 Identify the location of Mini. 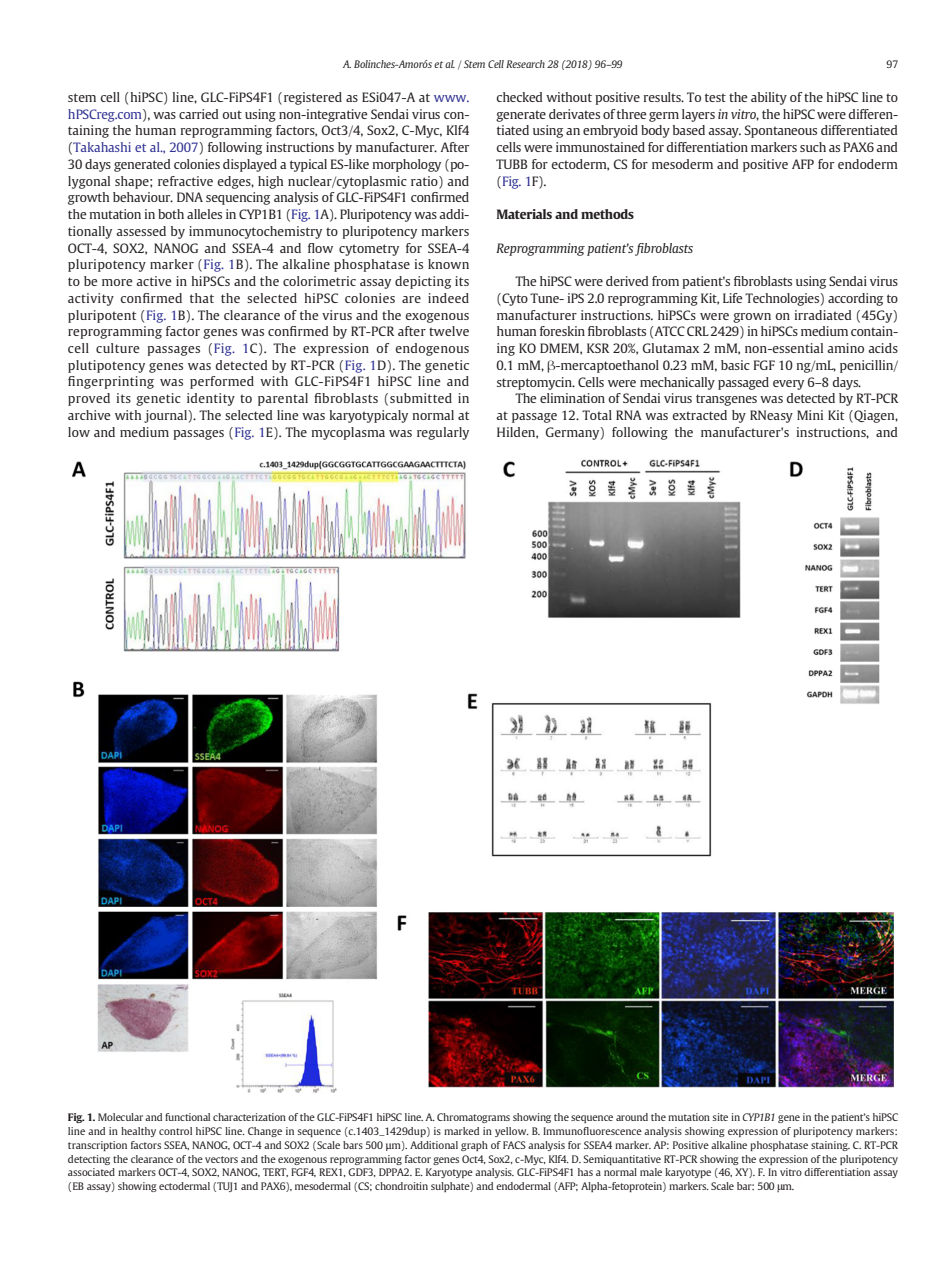
(810, 415).
